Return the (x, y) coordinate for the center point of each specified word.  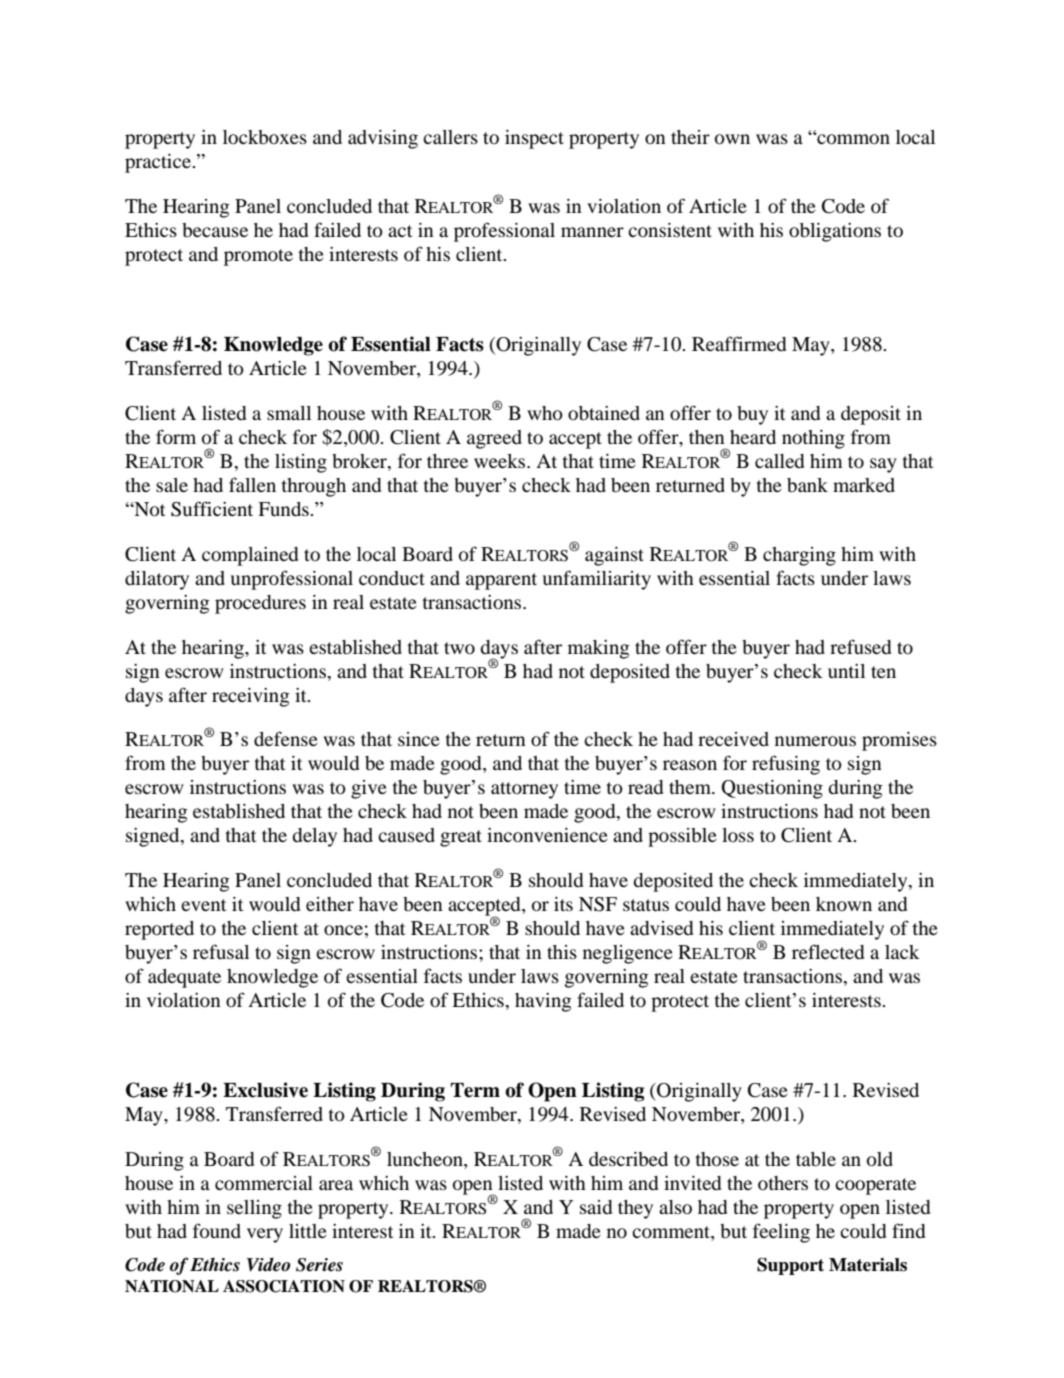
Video (268, 1265)
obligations (835, 232)
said (596, 1207)
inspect (534, 139)
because (215, 230)
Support (790, 1266)
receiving (251, 697)
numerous (815, 741)
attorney (524, 790)
